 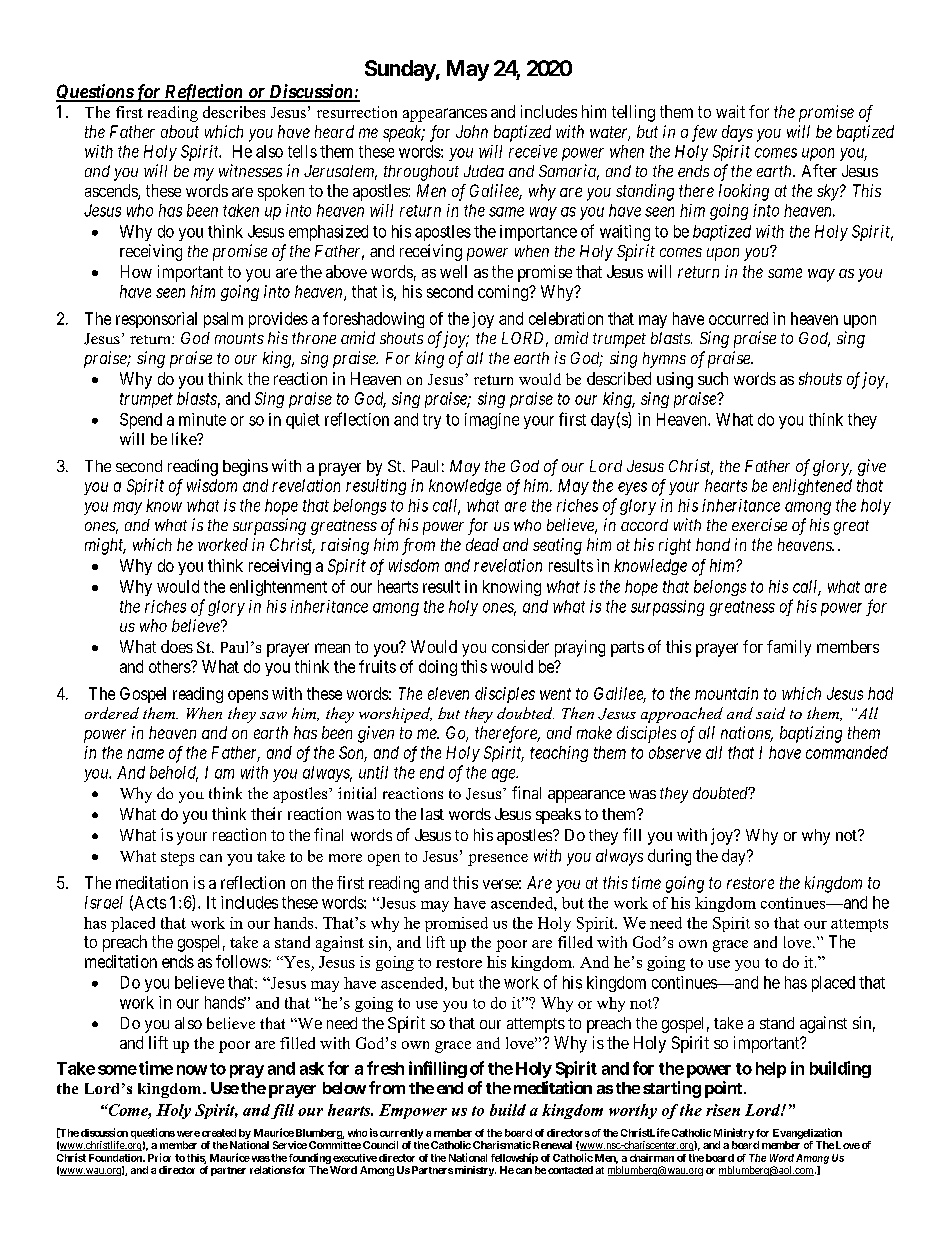 I want to click on risen, so click(x=723, y=1110).
